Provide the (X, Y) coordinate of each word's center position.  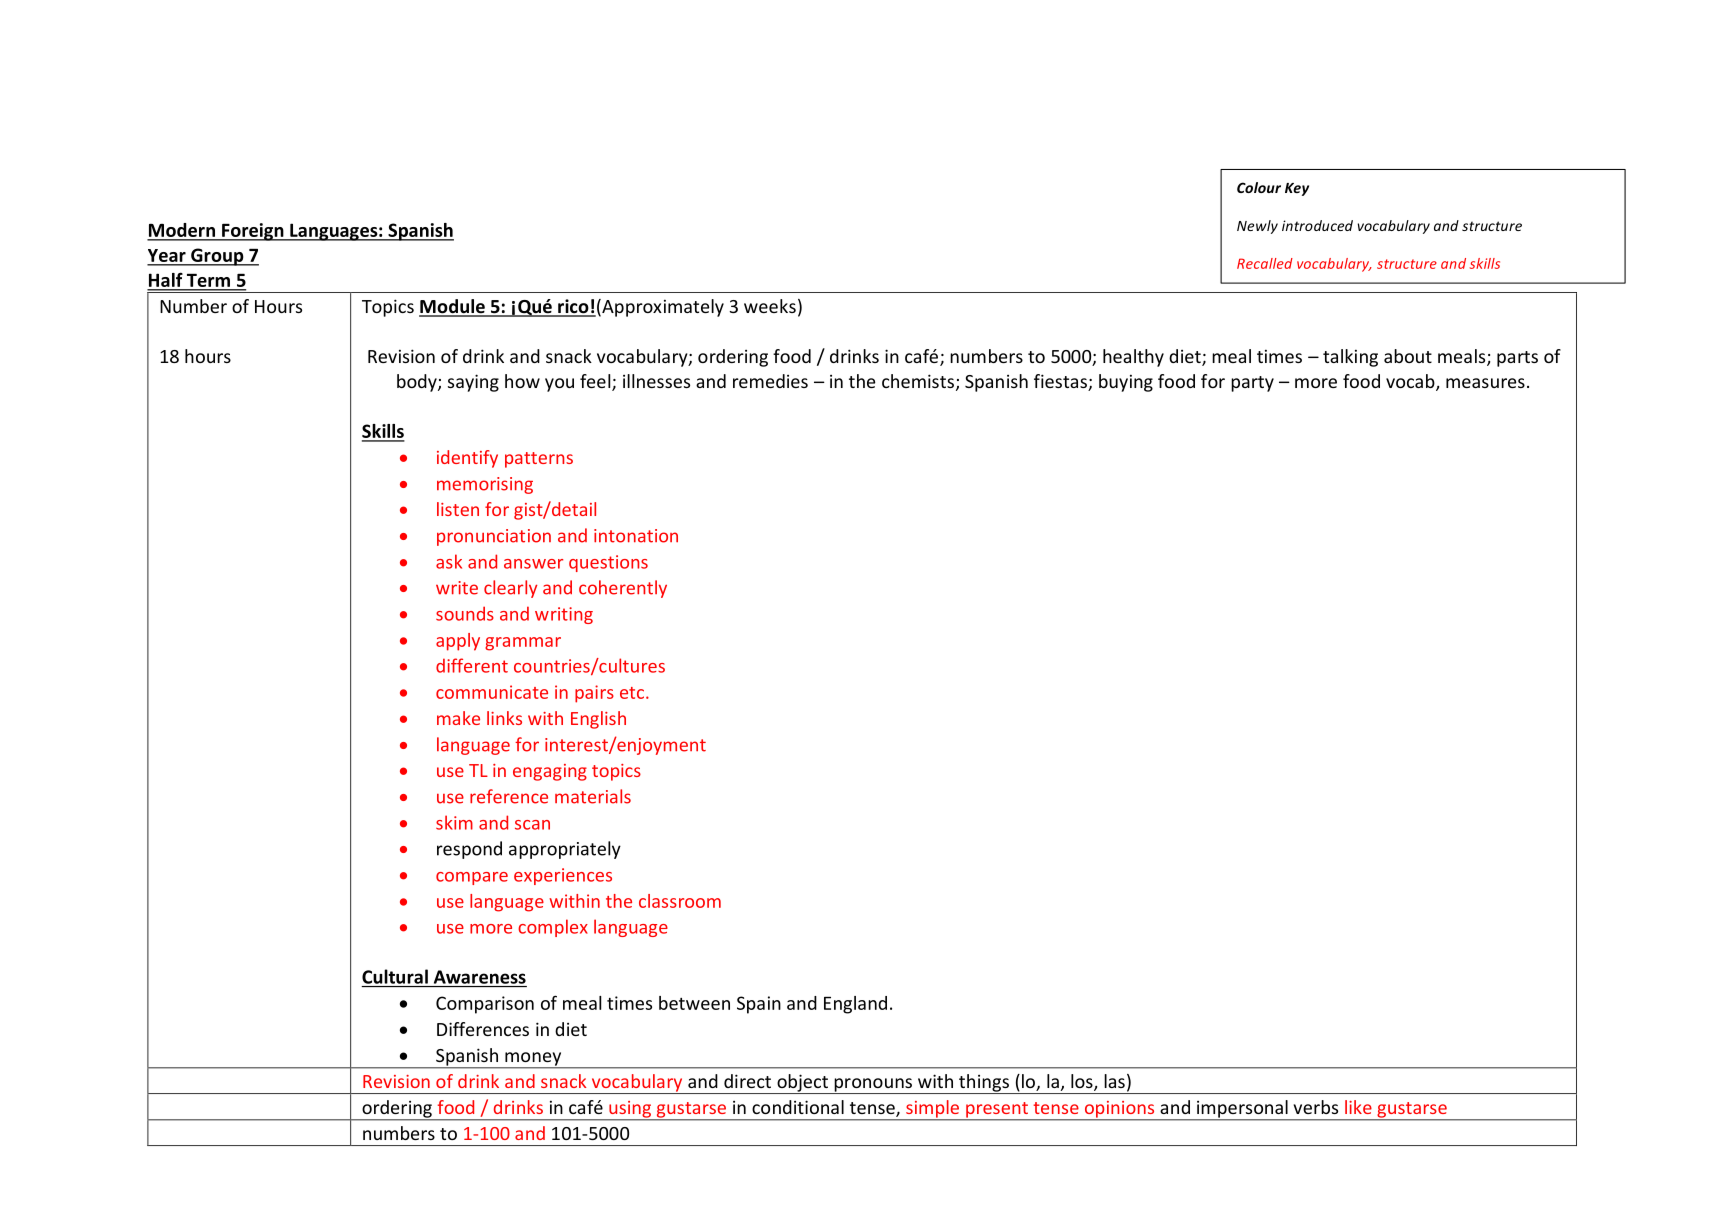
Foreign (253, 232)
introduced (1317, 225)
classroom (680, 901)
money (533, 1060)
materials (593, 796)
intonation (636, 536)
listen (458, 509)
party (1252, 384)
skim (454, 822)
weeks (770, 306)
